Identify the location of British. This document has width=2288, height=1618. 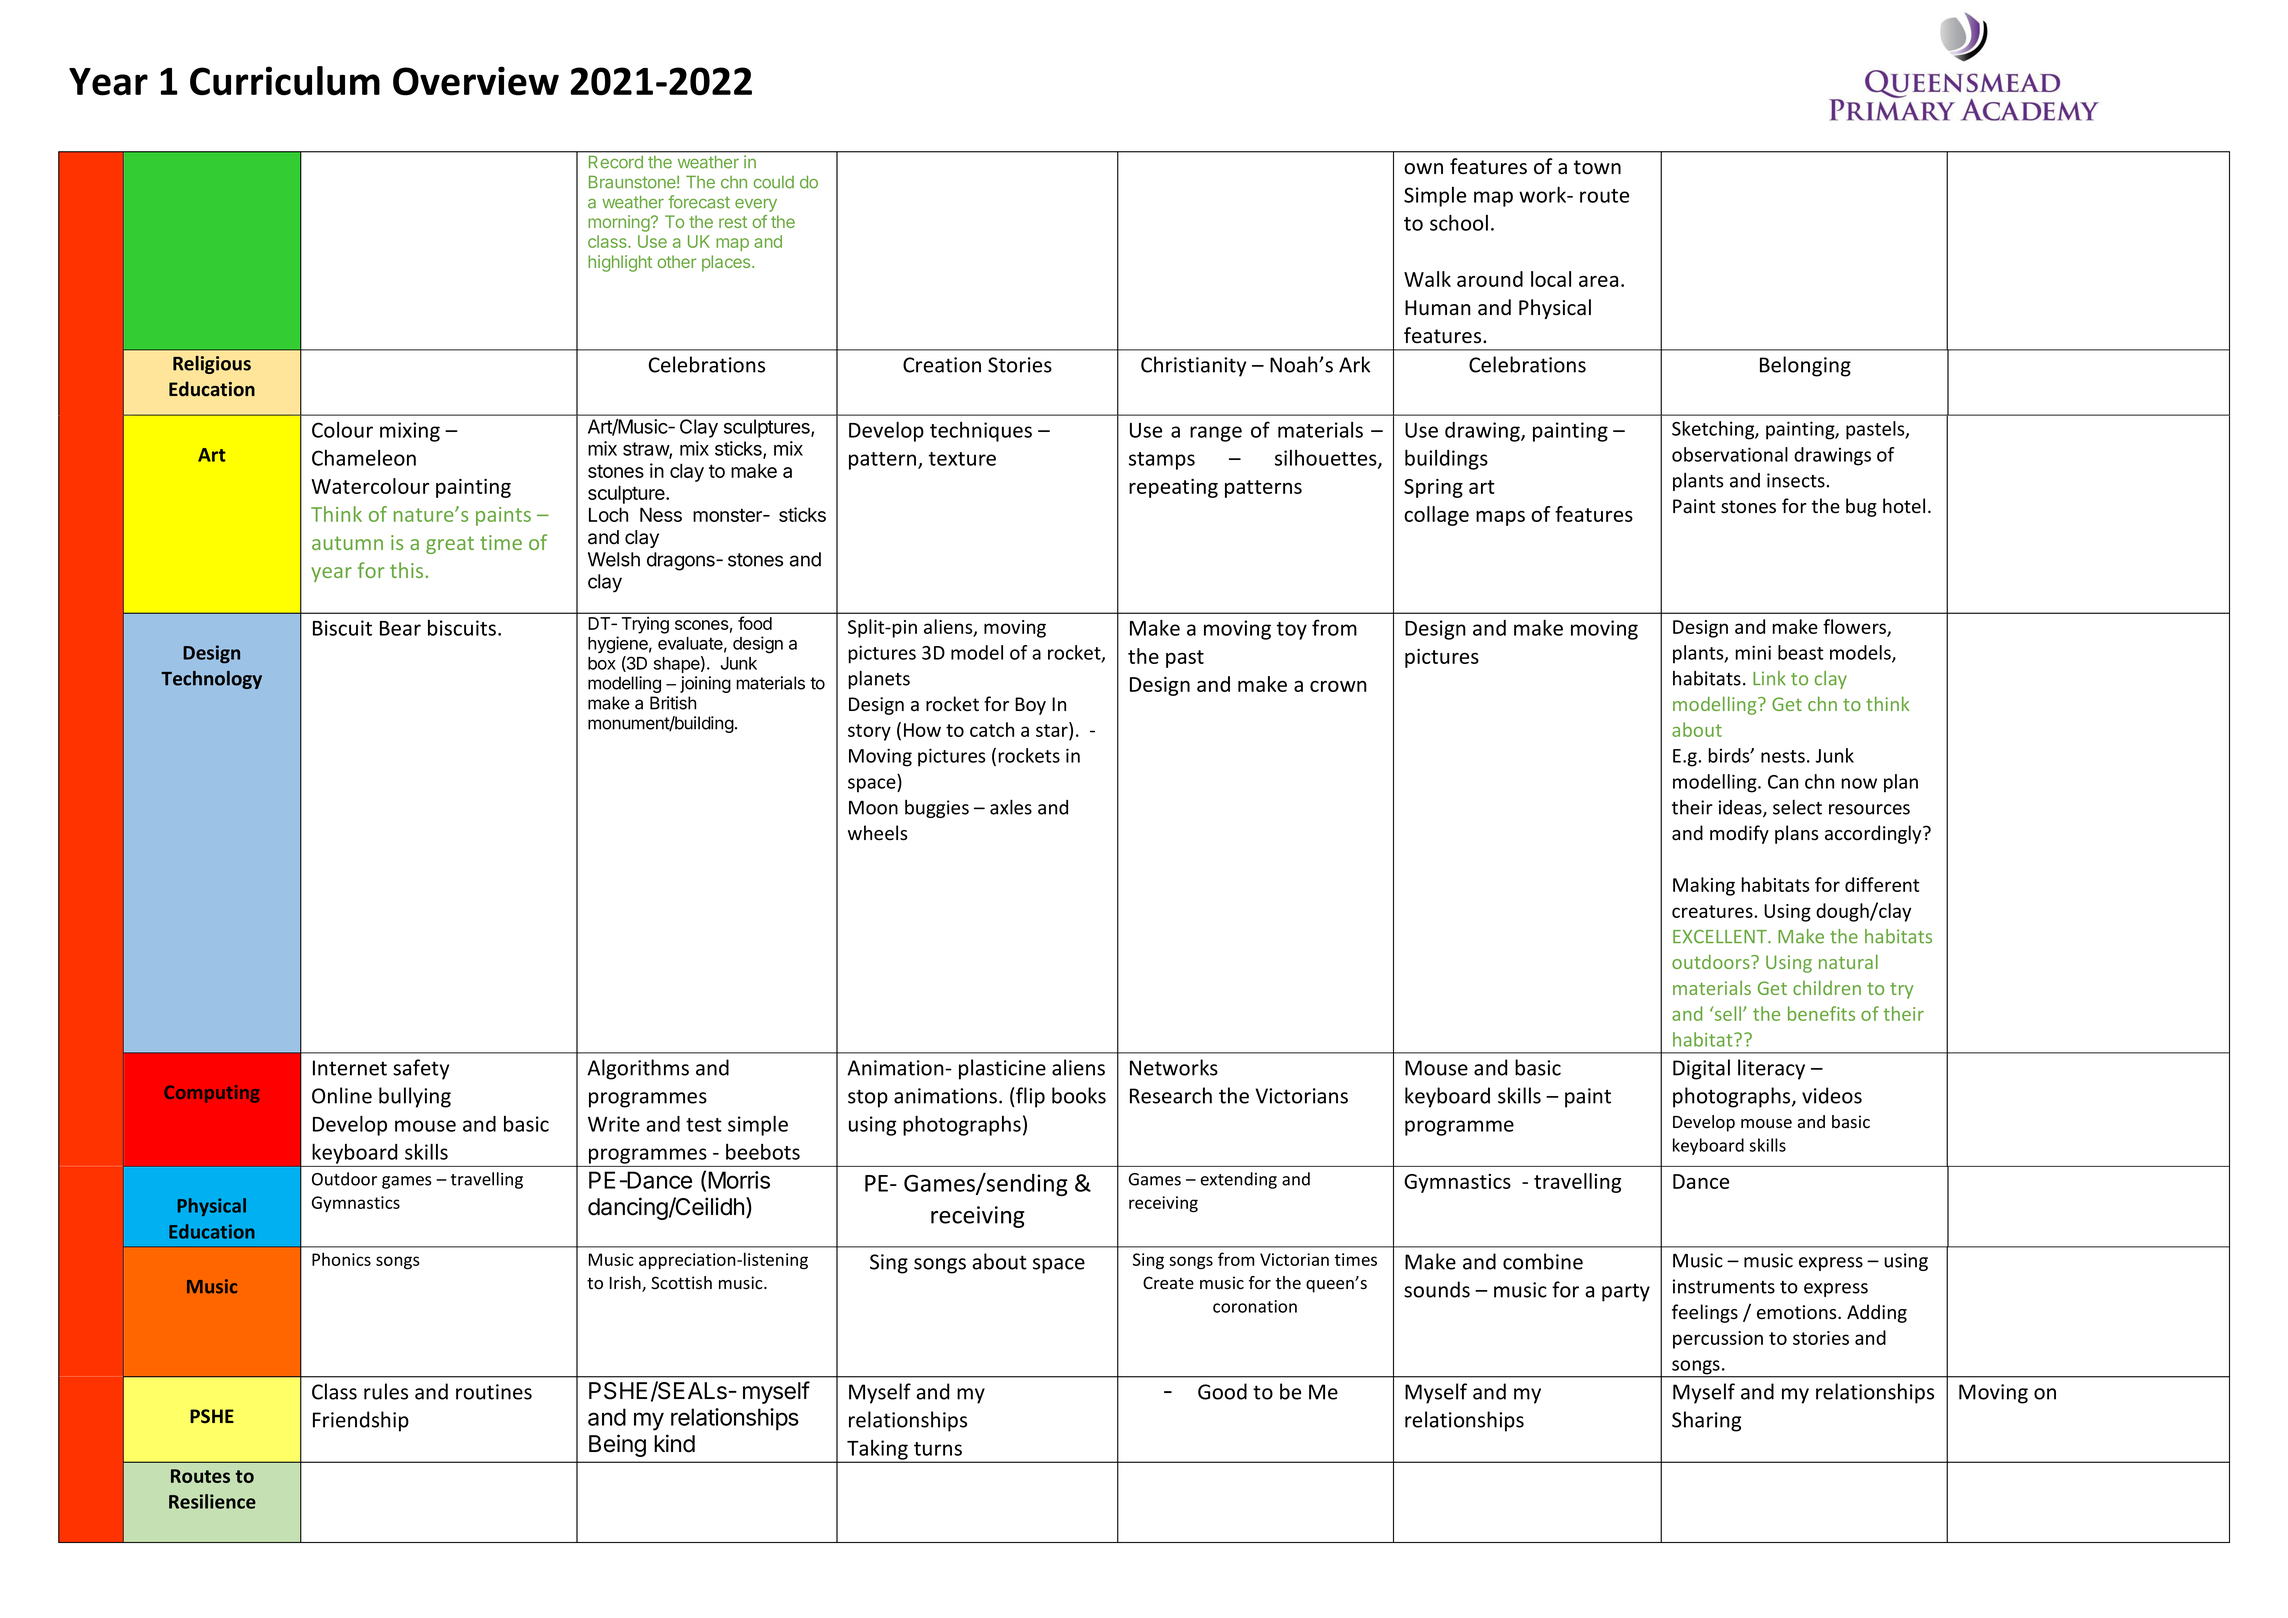
(673, 703).
